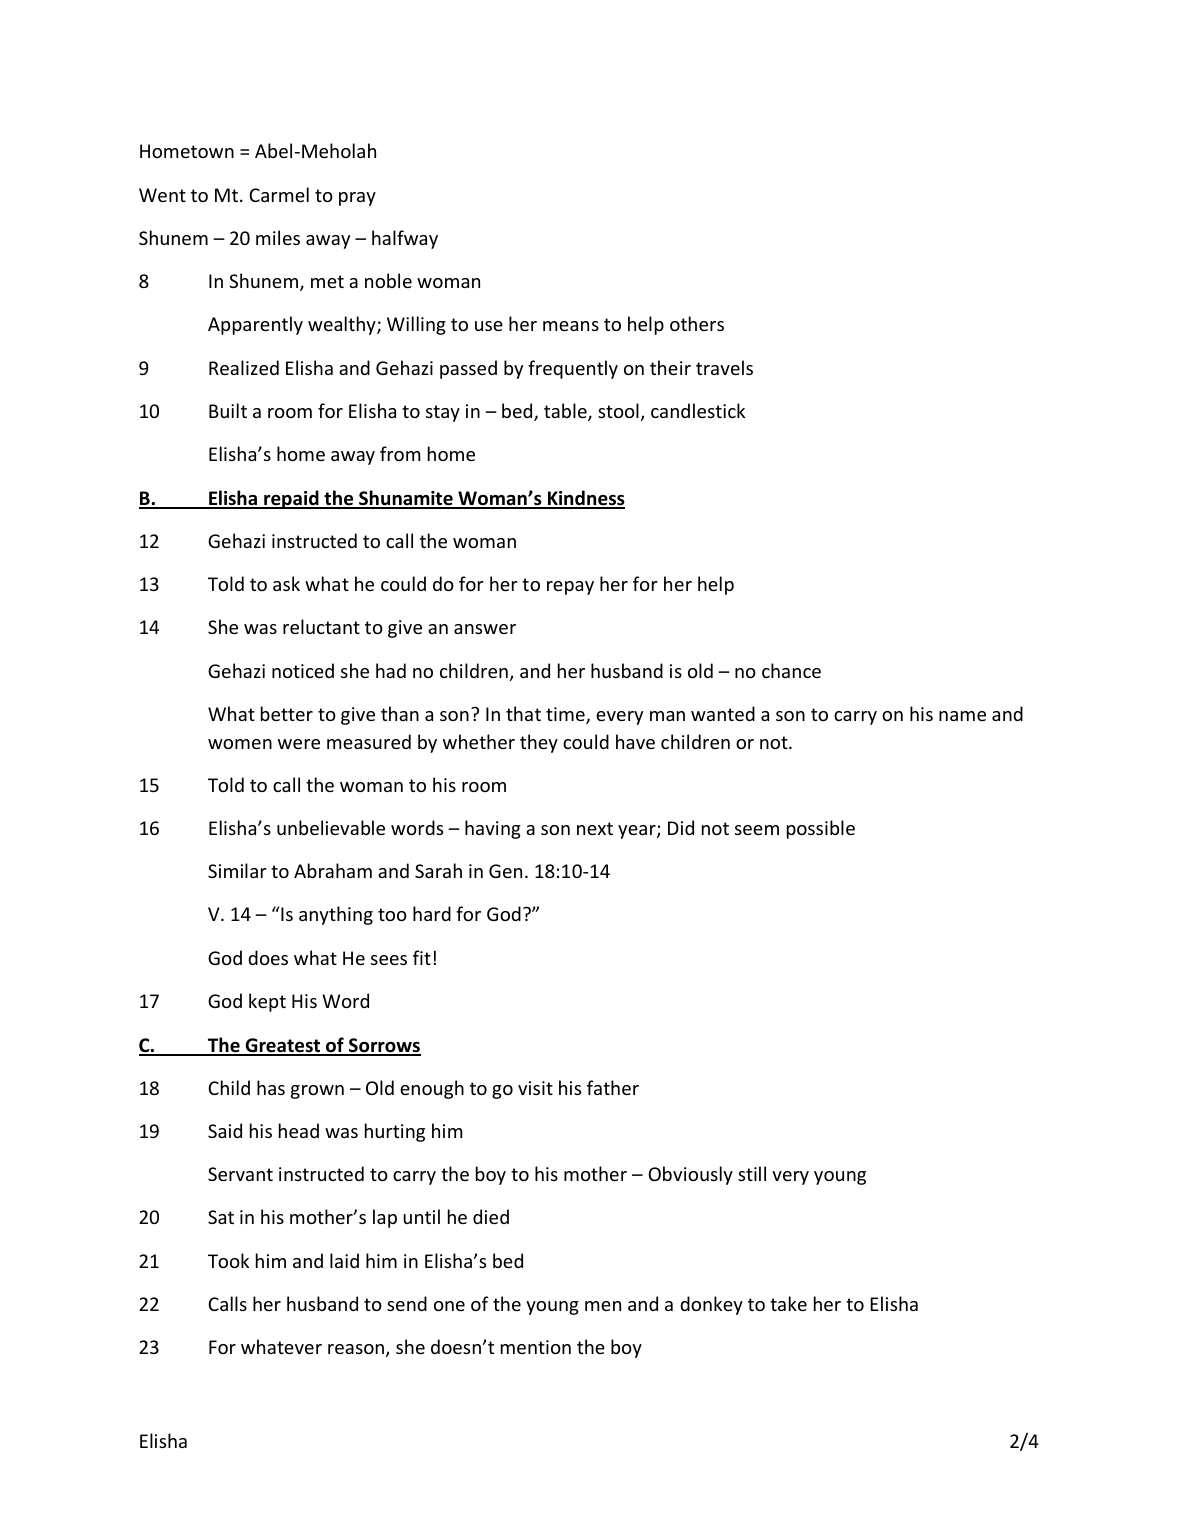 This document has width=1177, height=1523. Describe the element at coordinates (697, 323) in the document. I see `others` at that location.
